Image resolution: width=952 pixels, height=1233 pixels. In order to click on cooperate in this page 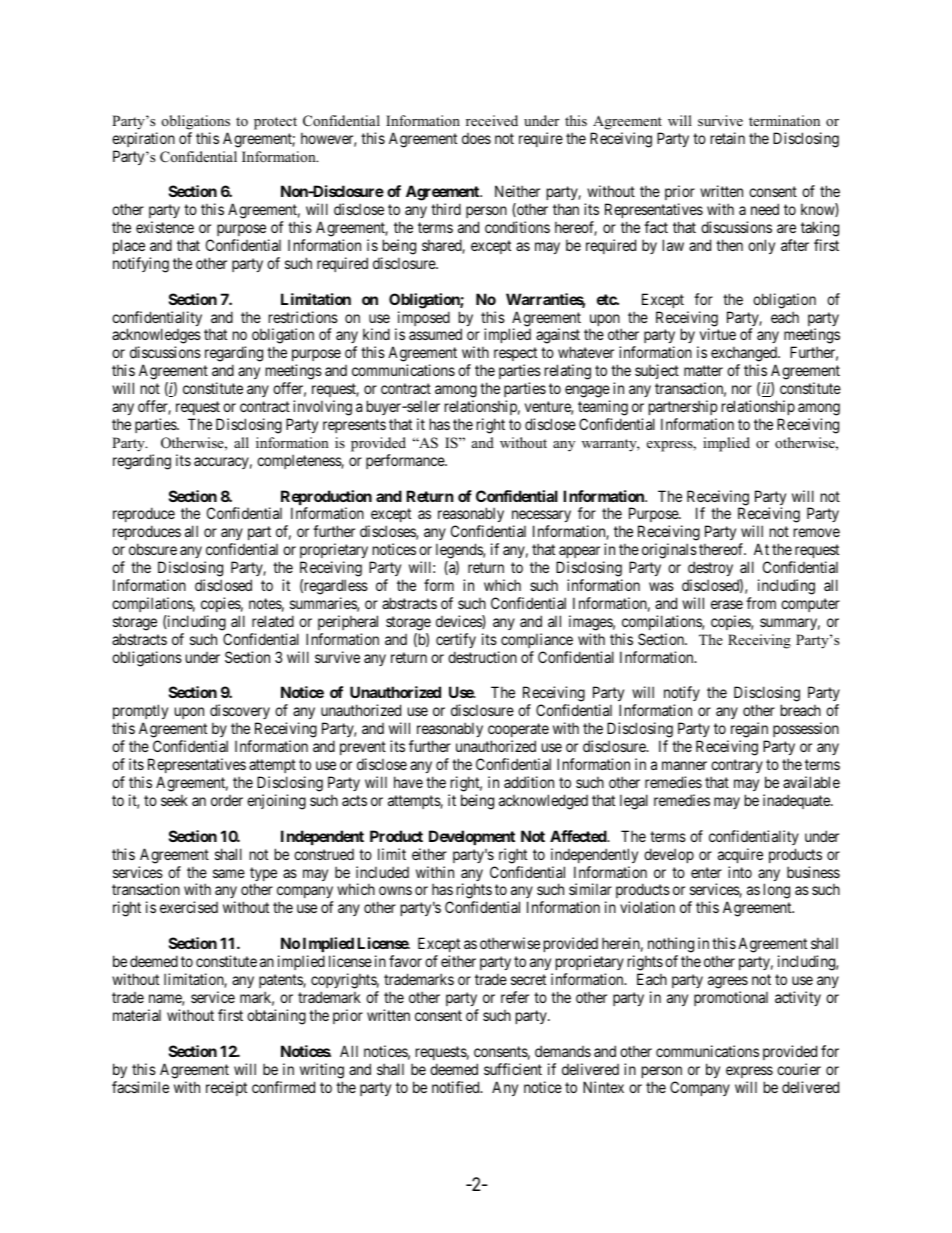, I will do `click(518, 732)`.
